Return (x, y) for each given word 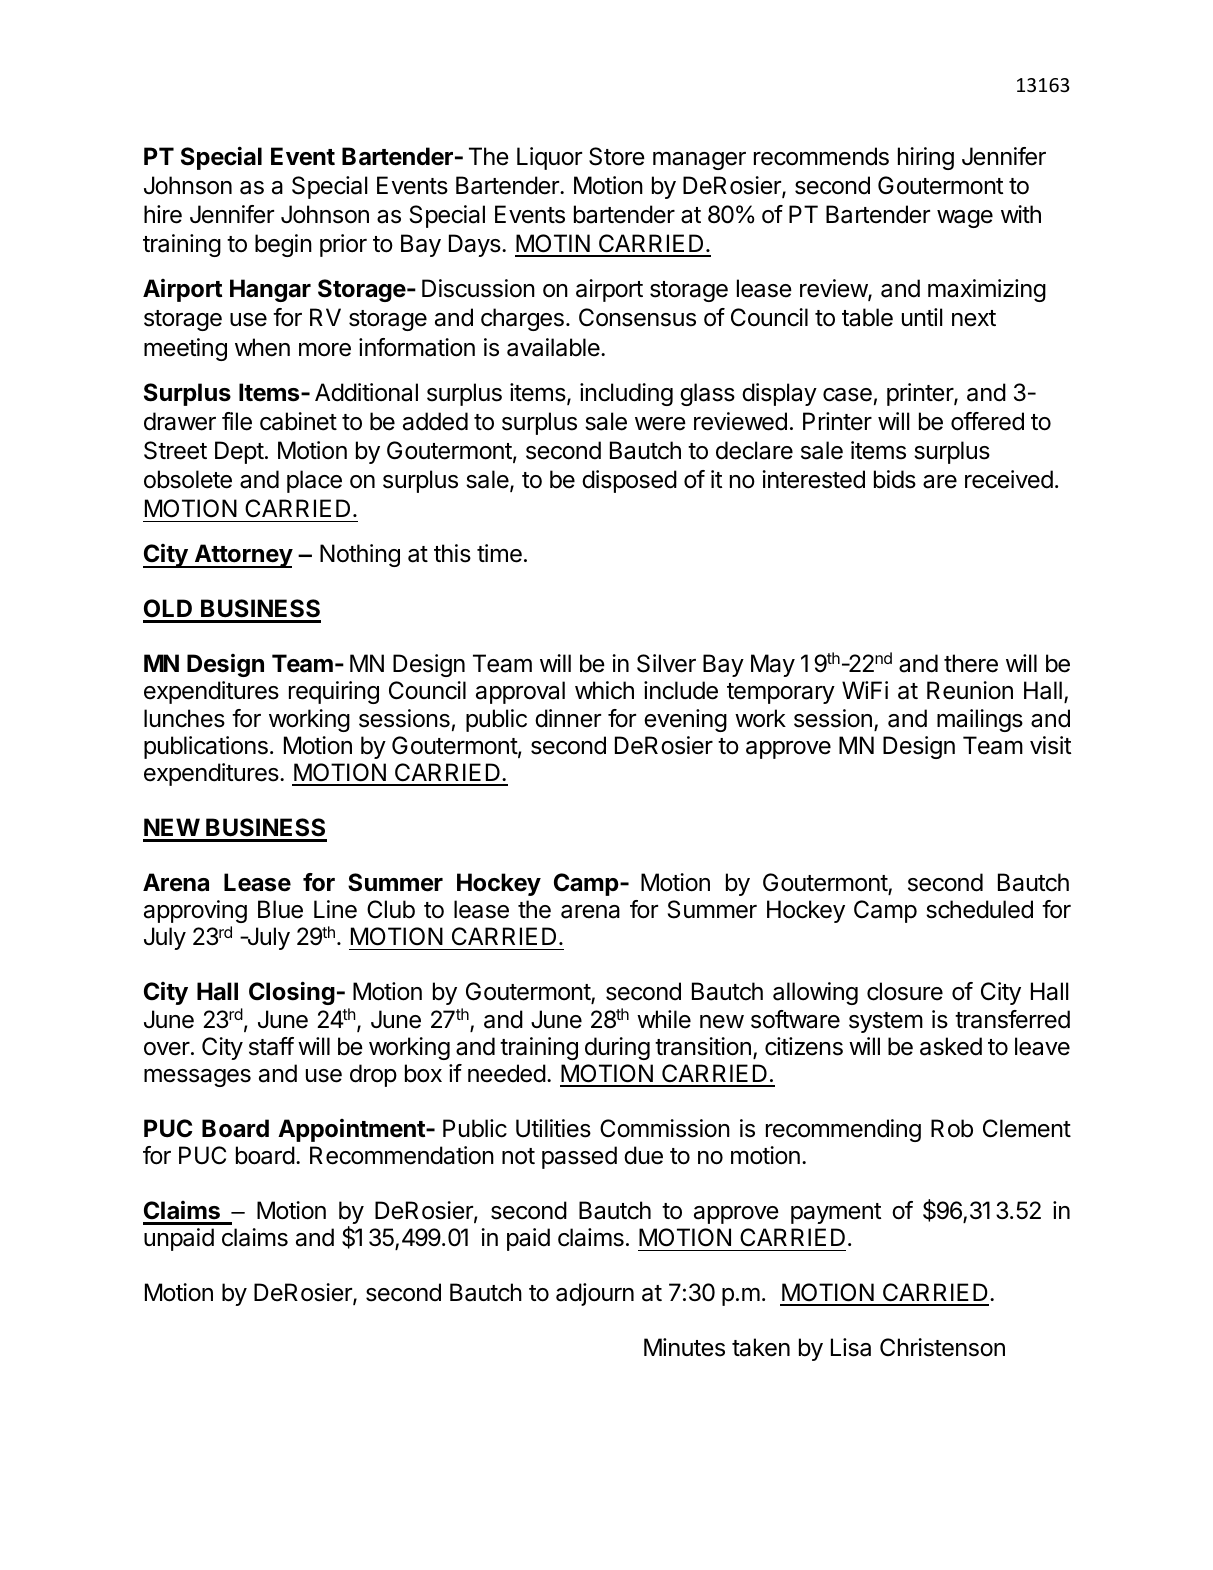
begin (283, 245)
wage (965, 219)
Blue (280, 909)
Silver (666, 663)
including (626, 394)
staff (271, 1046)
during (617, 1048)
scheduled (979, 909)
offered (987, 421)
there (971, 663)
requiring (334, 692)
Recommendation (402, 1155)
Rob (952, 1128)
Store (617, 156)
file (237, 421)
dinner (568, 718)
